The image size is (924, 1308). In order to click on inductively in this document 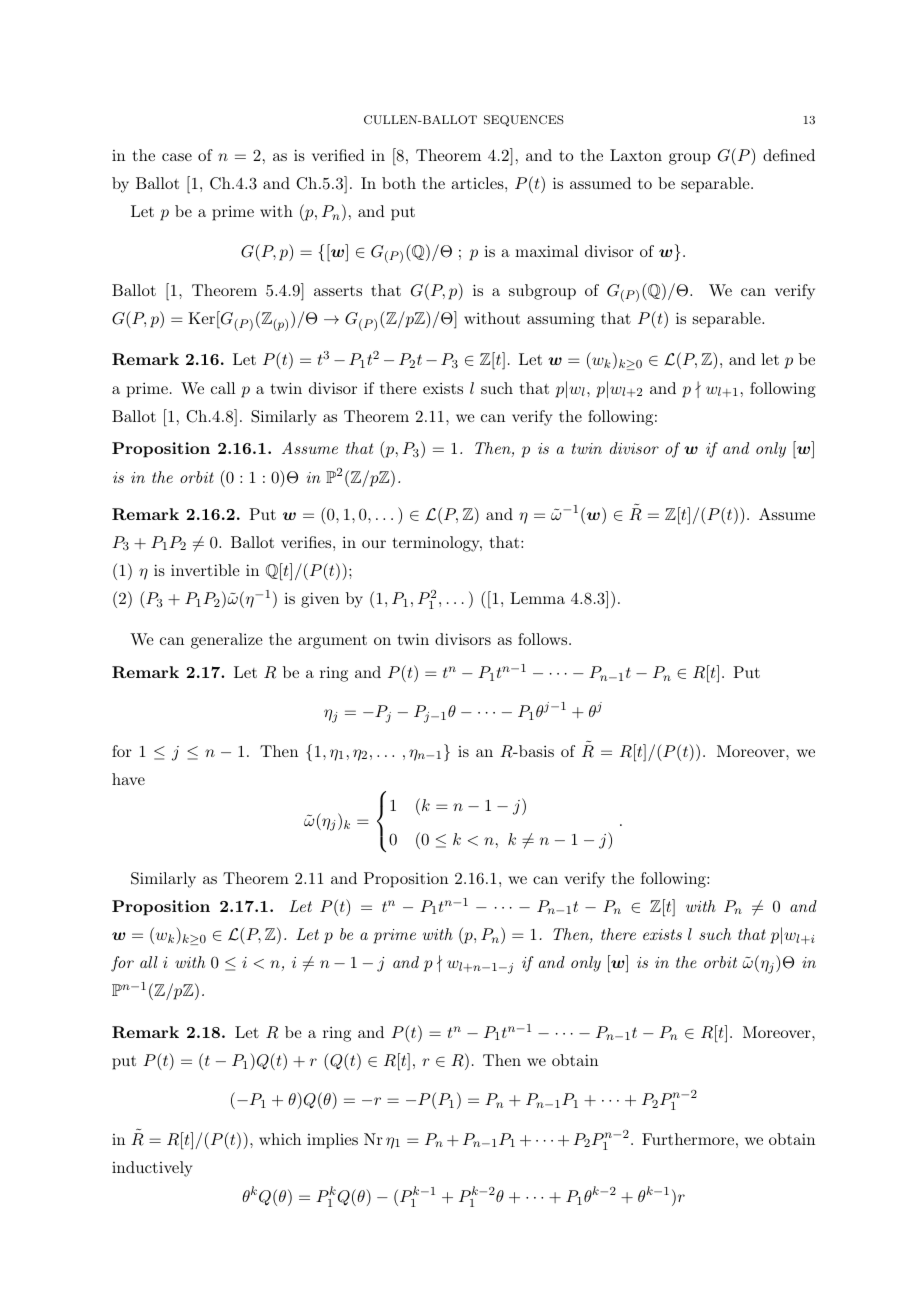, I will do `click(152, 1169)`.
